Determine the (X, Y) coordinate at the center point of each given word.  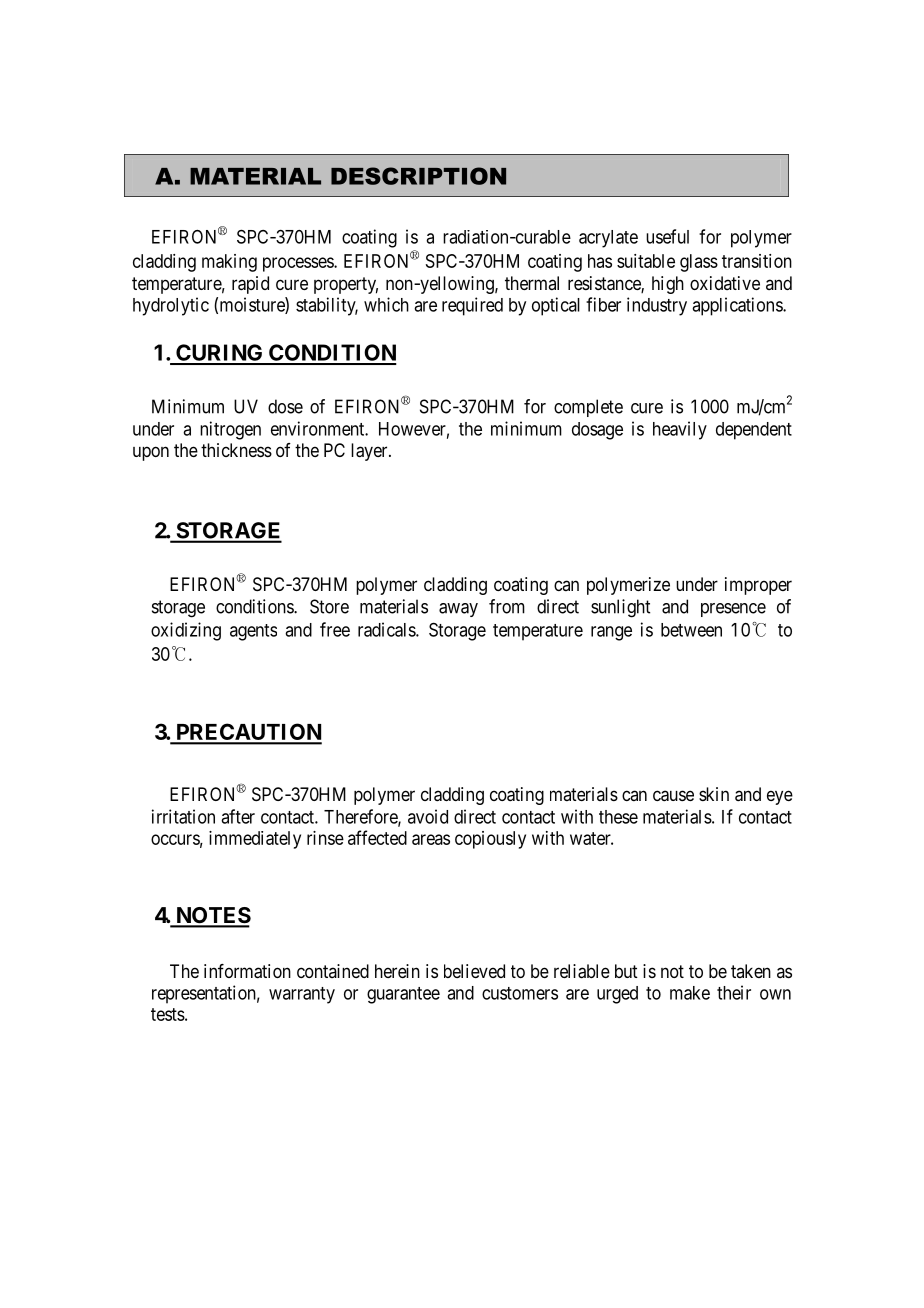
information (247, 971)
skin (714, 794)
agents (253, 632)
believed (474, 971)
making (229, 263)
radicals (387, 629)
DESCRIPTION (418, 176)
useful (667, 236)
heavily (680, 430)
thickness (236, 450)
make (690, 993)
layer (370, 452)
